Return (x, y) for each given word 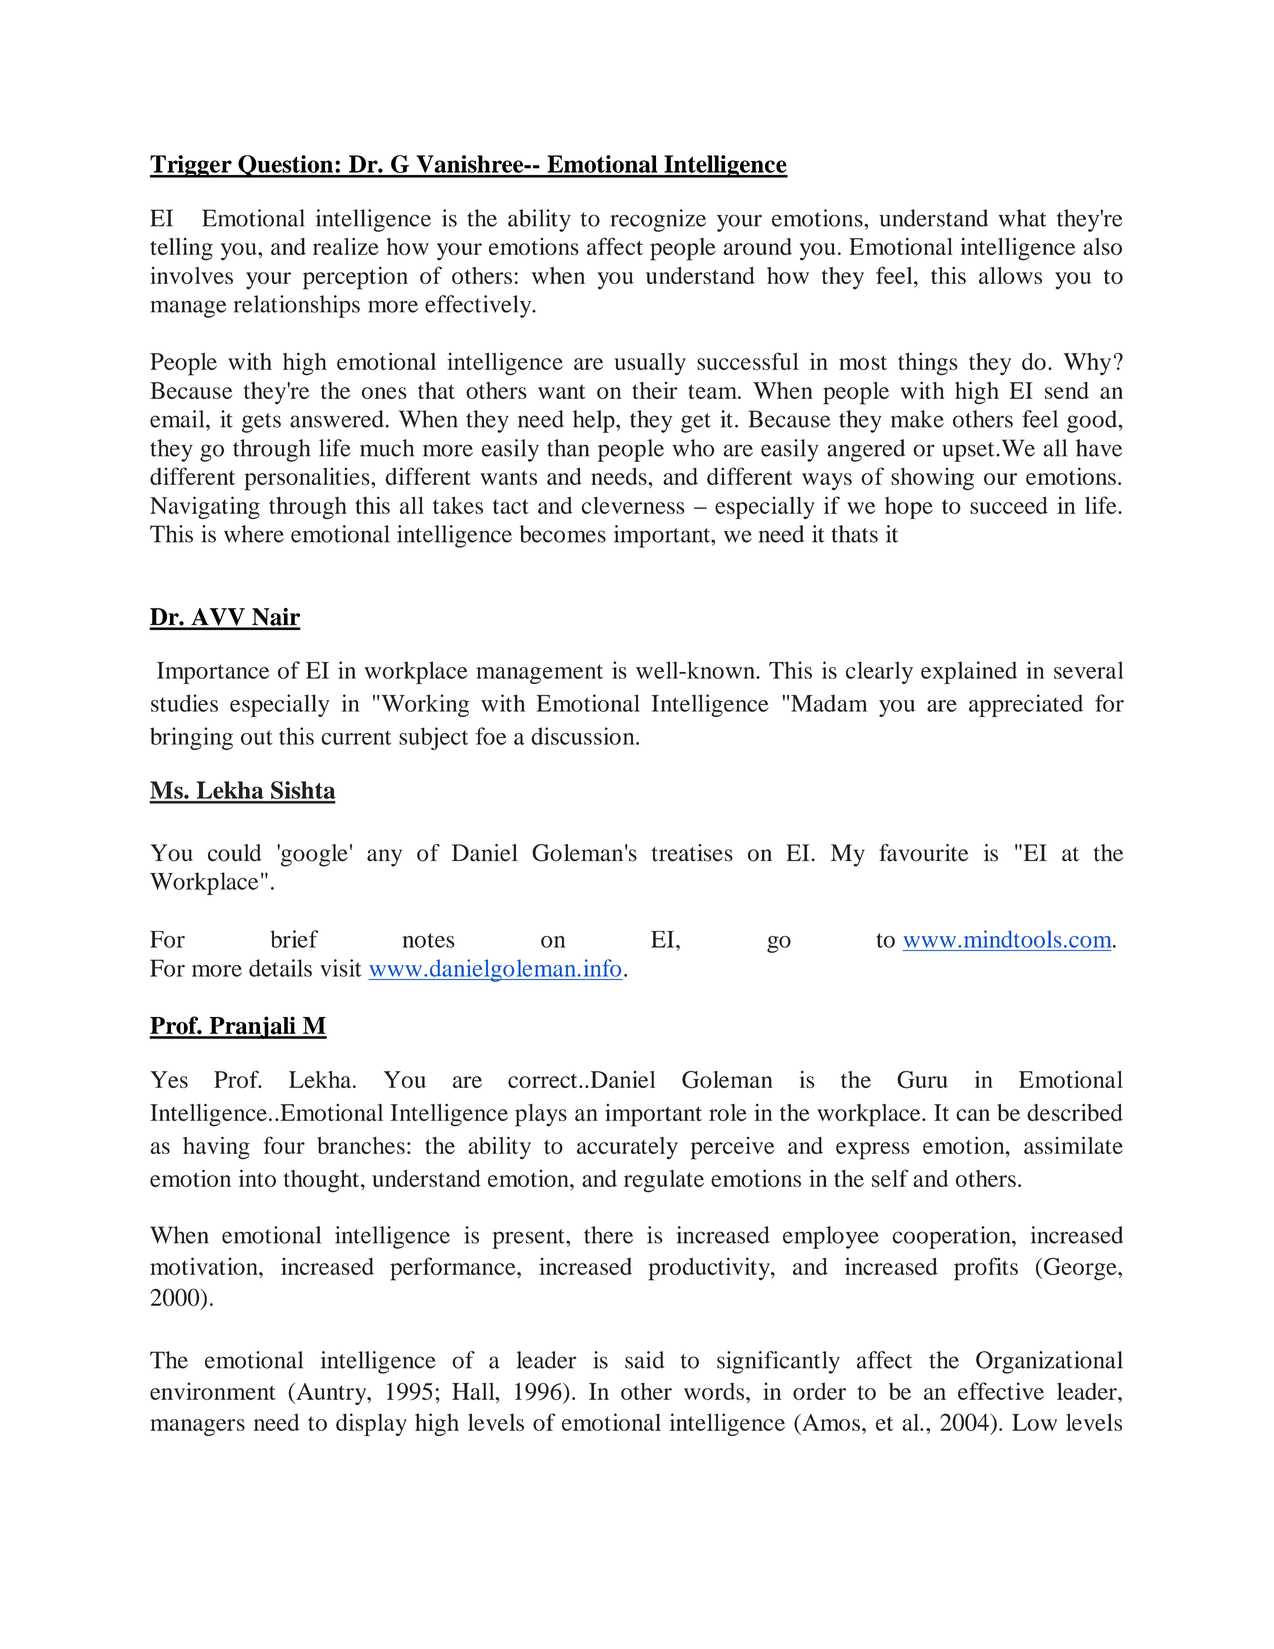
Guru (922, 1080)
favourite (924, 853)
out (257, 737)
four (284, 1145)
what (1022, 218)
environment (213, 1391)
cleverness (633, 505)
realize (346, 246)
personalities (308, 479)
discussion (584, 736)
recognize (658, 220)
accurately (627, 1148)
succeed (1009, 505)
